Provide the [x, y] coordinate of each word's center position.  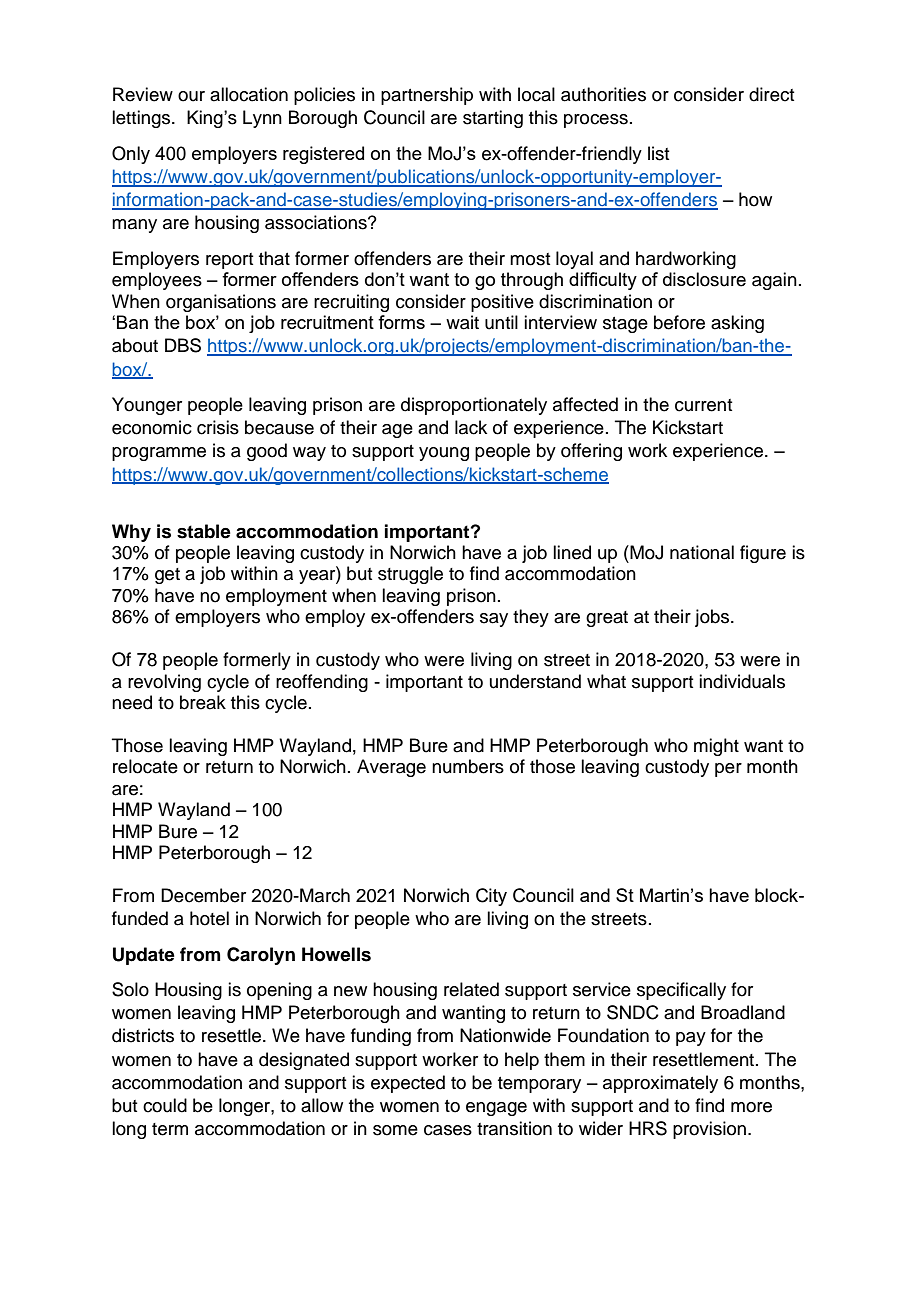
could [165, 1105]
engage [496, 1109]
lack [471, 427]
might [716, 747]
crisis [218, 427]
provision [711, 1130]
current [703, 405]
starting [493, 119]
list [658, 153]
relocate [145, 766]
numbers [468, 766]
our [191, 96]
